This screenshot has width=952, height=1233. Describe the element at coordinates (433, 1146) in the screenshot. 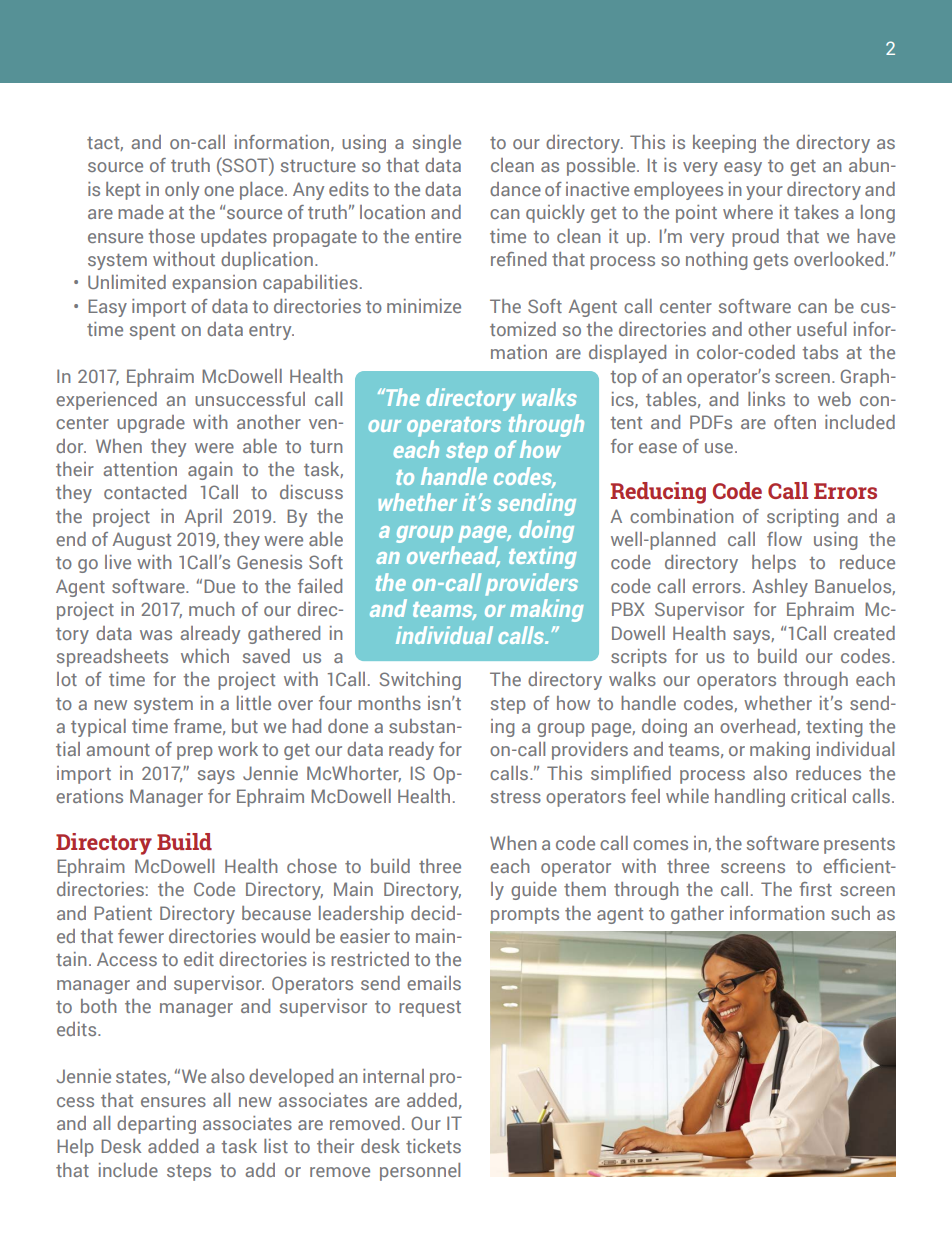

I see `tickets` at that location.
